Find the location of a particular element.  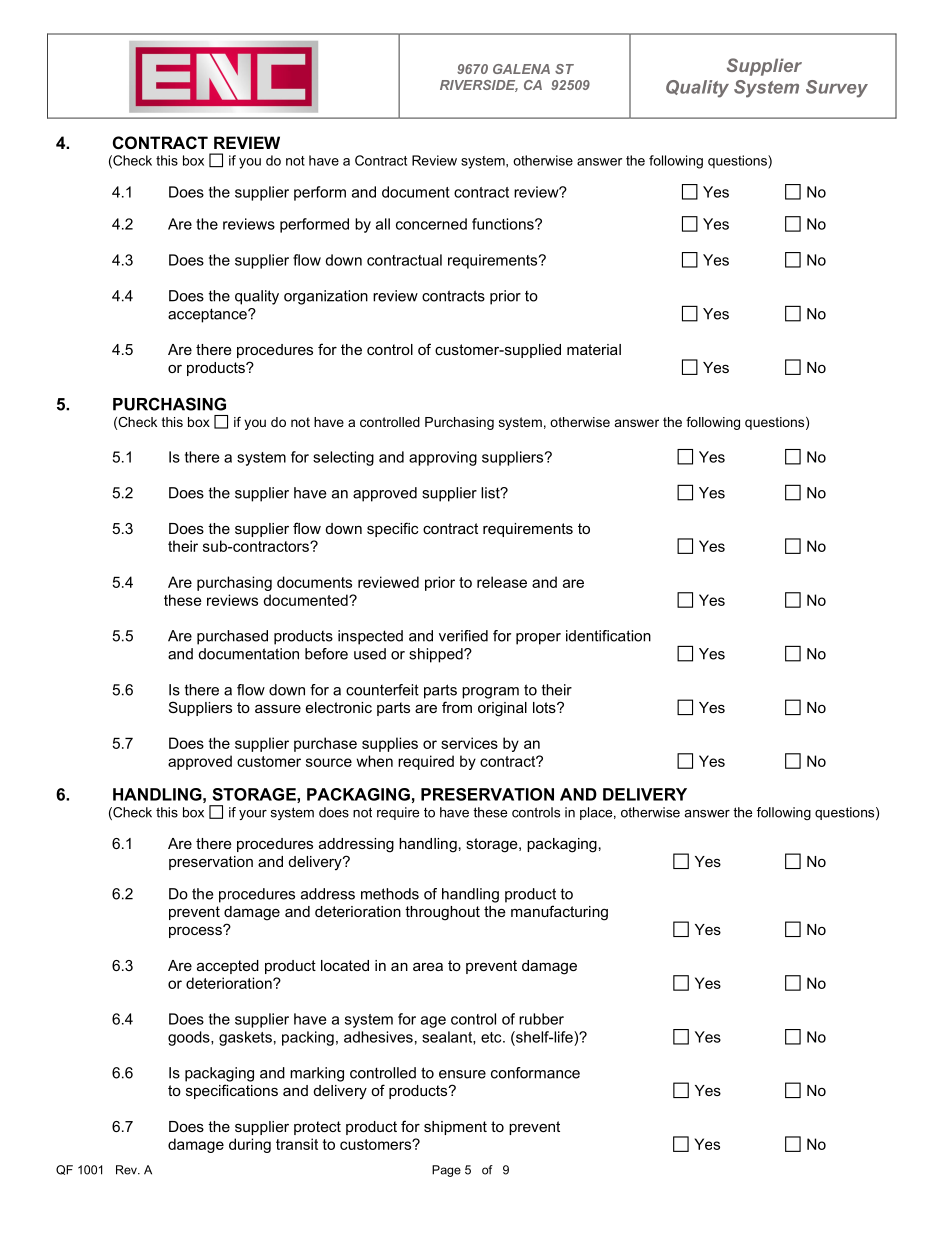

RIVERSIDE is located at coordinates (479, 86).
